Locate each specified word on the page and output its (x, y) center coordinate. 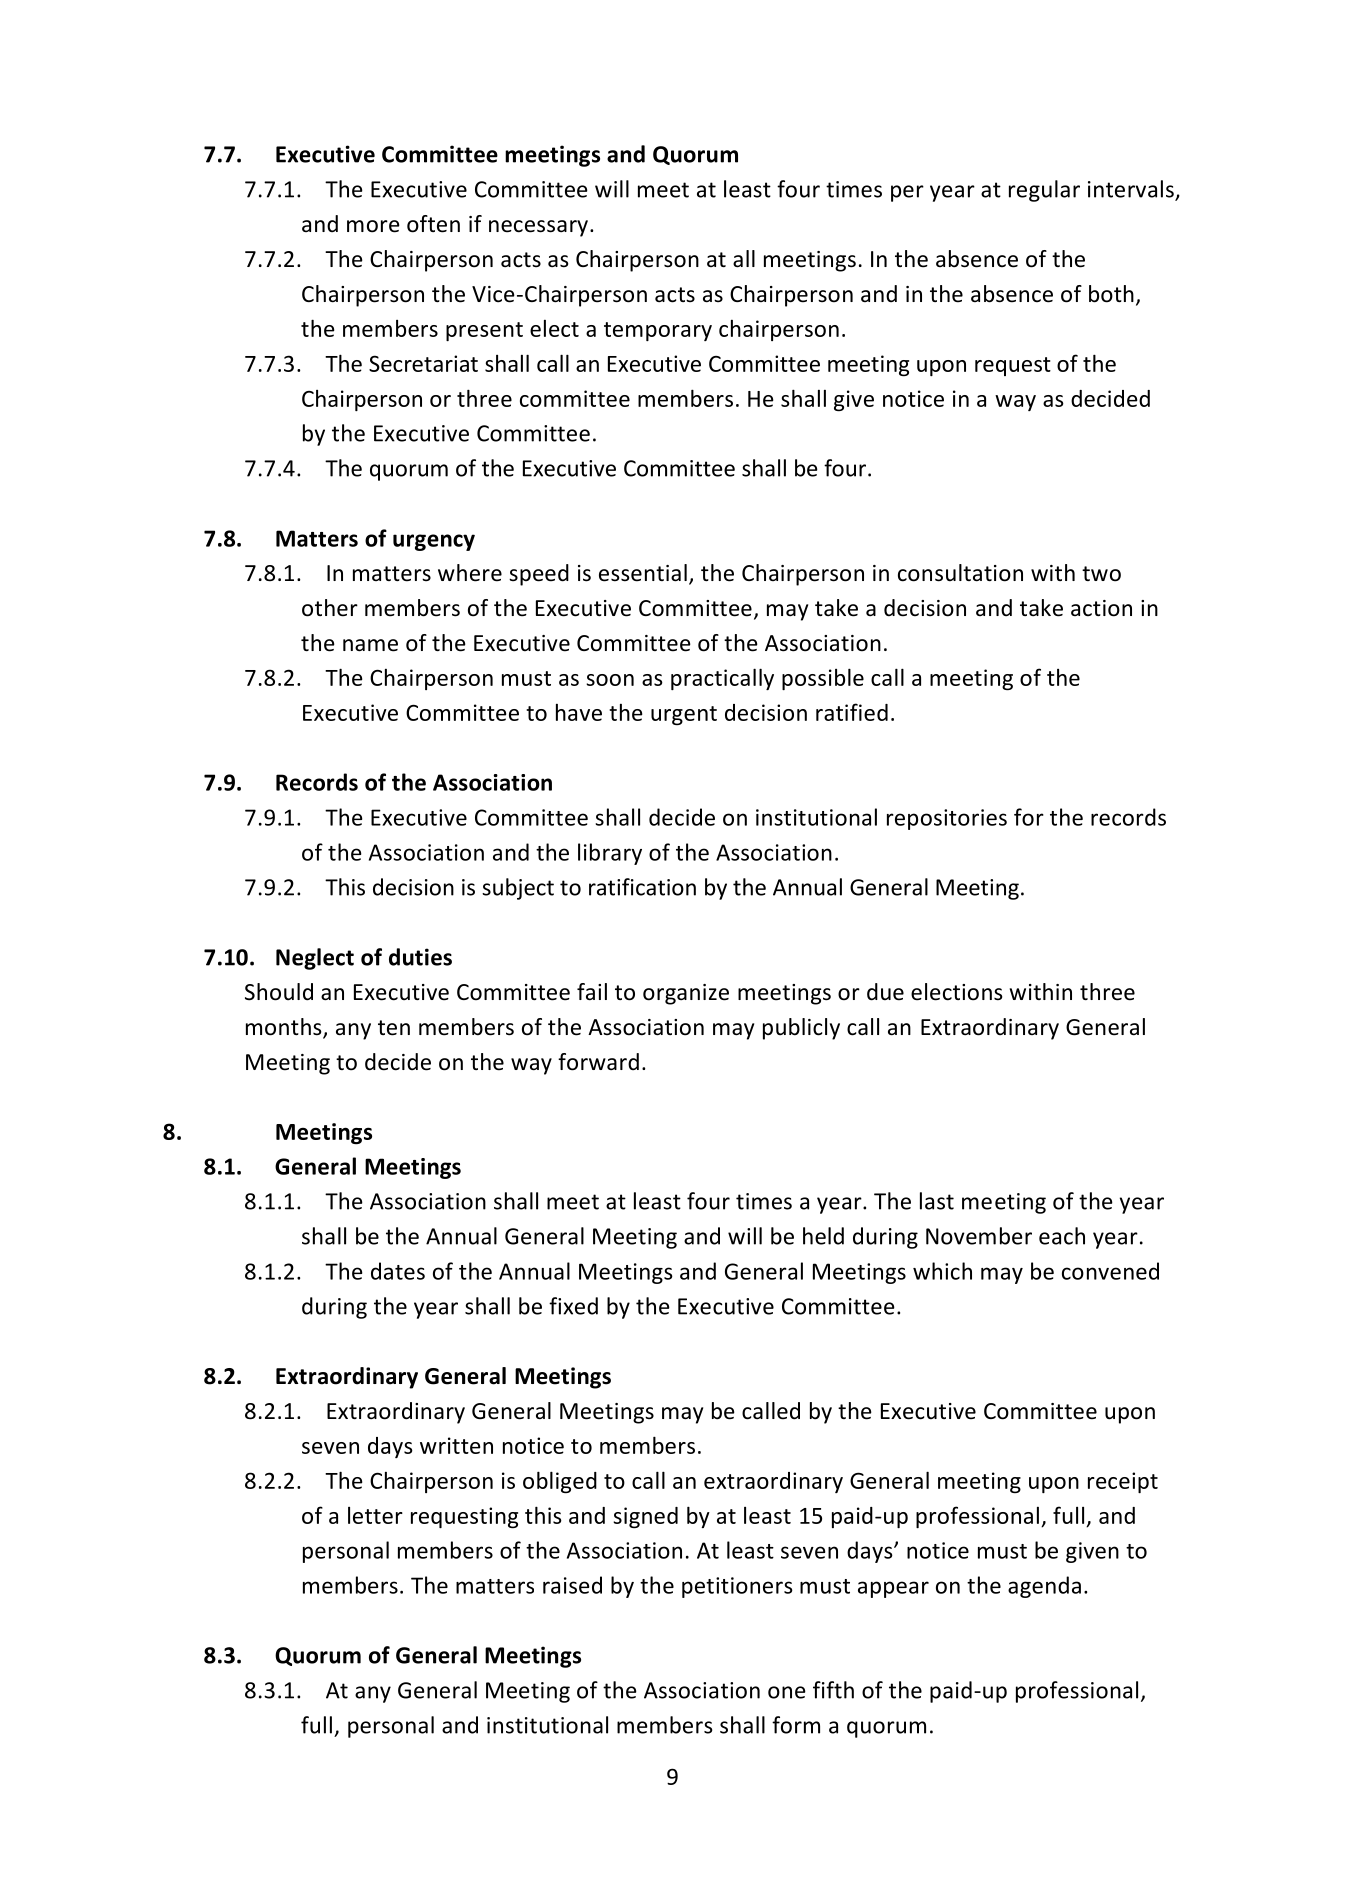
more (373, 226)
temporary (658, 331)
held (823, 1236)
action (1101, 608)
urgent (684, 715)
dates (398, 1271)
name (370, 645)
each (1062, 1236)
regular (1044, 191)
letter (375, 1515)
